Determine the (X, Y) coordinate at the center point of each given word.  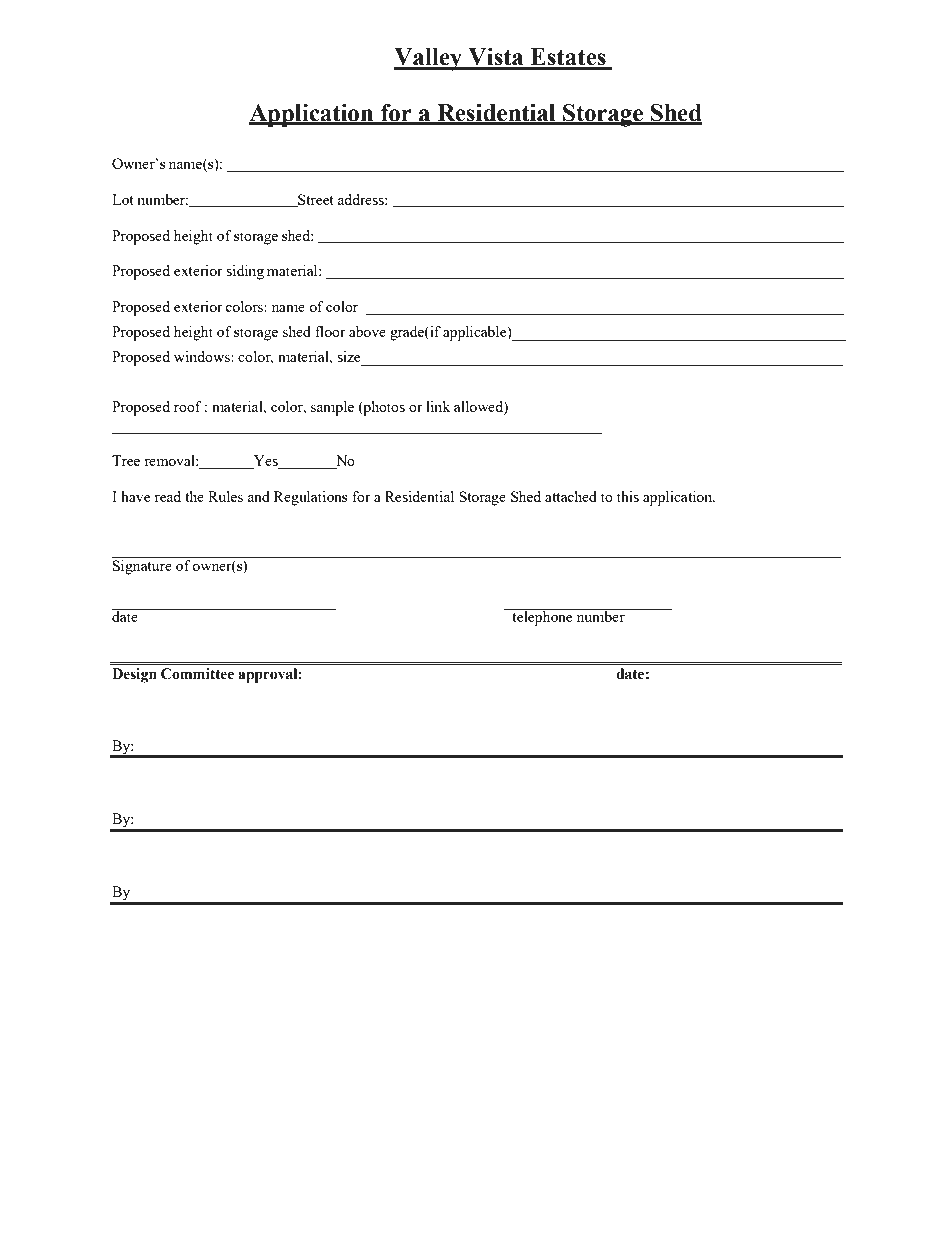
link (438, 406)
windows (203, 356)
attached (571, 496)
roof (188, 406)
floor (330, 331)
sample (332, 408)
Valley (429, 59)
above (367, 331)
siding (245, 272)
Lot (123, 199)
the (194, 496)
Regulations (311, 498)
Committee (197, 674)
